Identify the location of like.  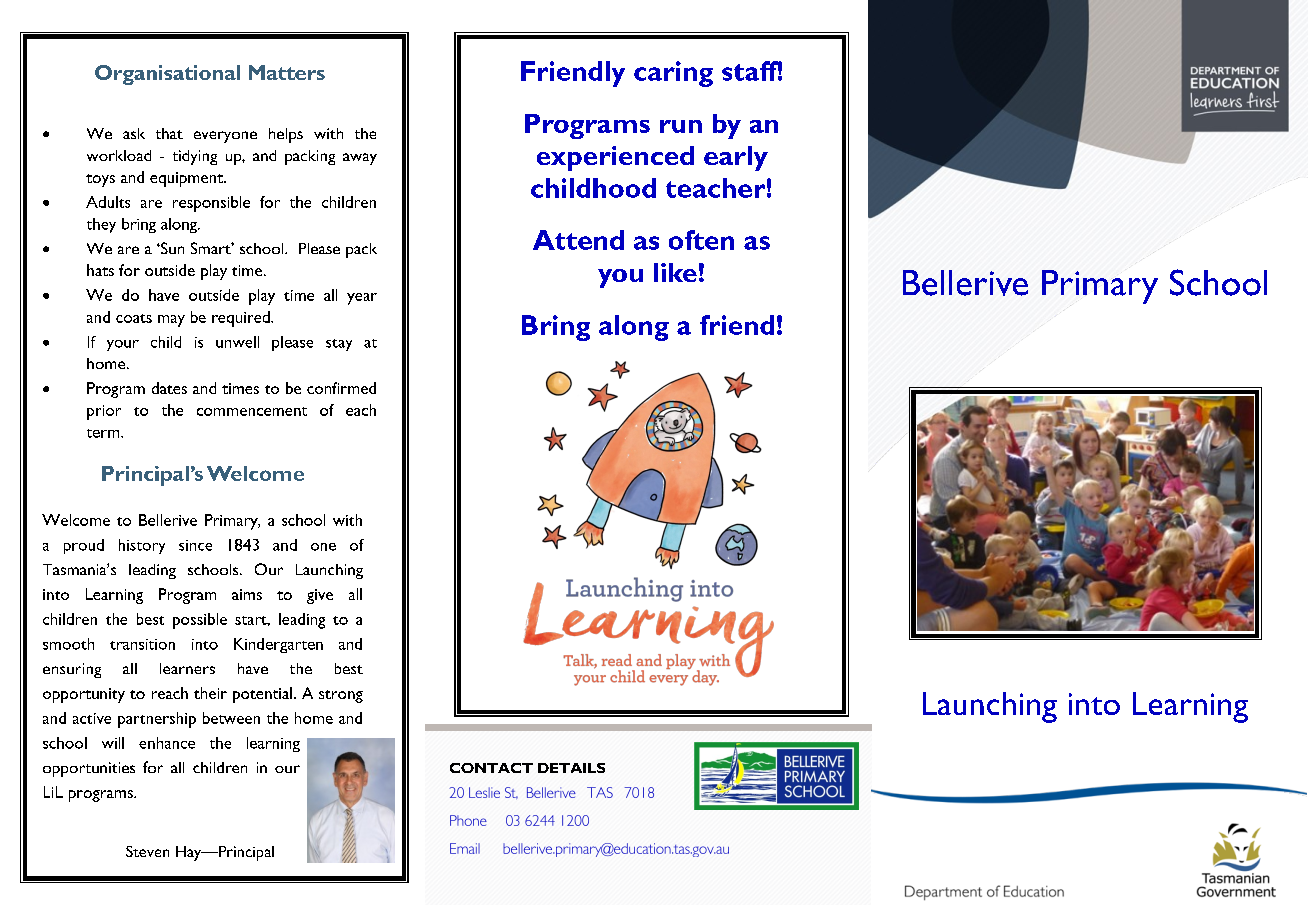
(675, 272).
